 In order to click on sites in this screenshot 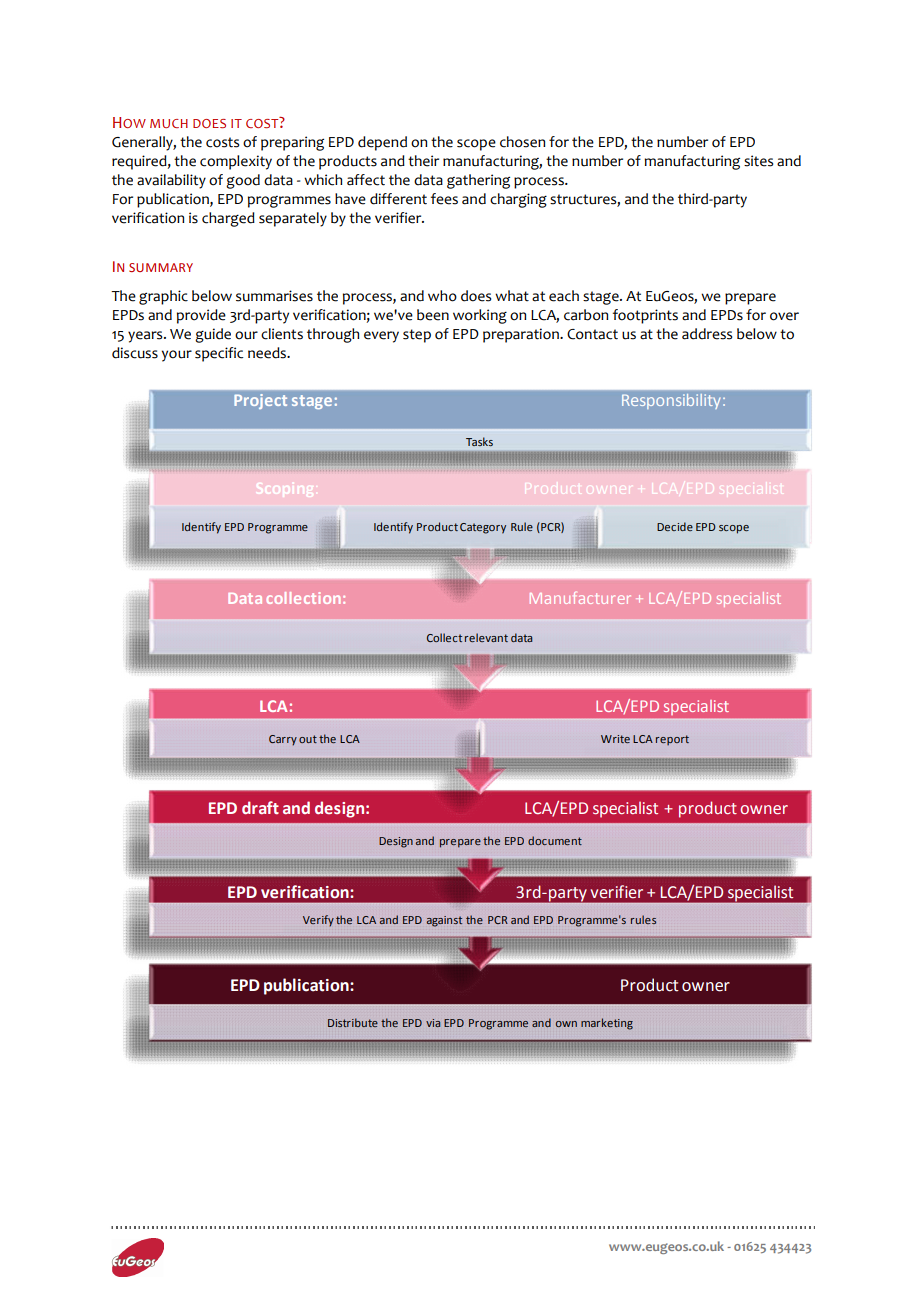, I will do `click(758, 161)`.
